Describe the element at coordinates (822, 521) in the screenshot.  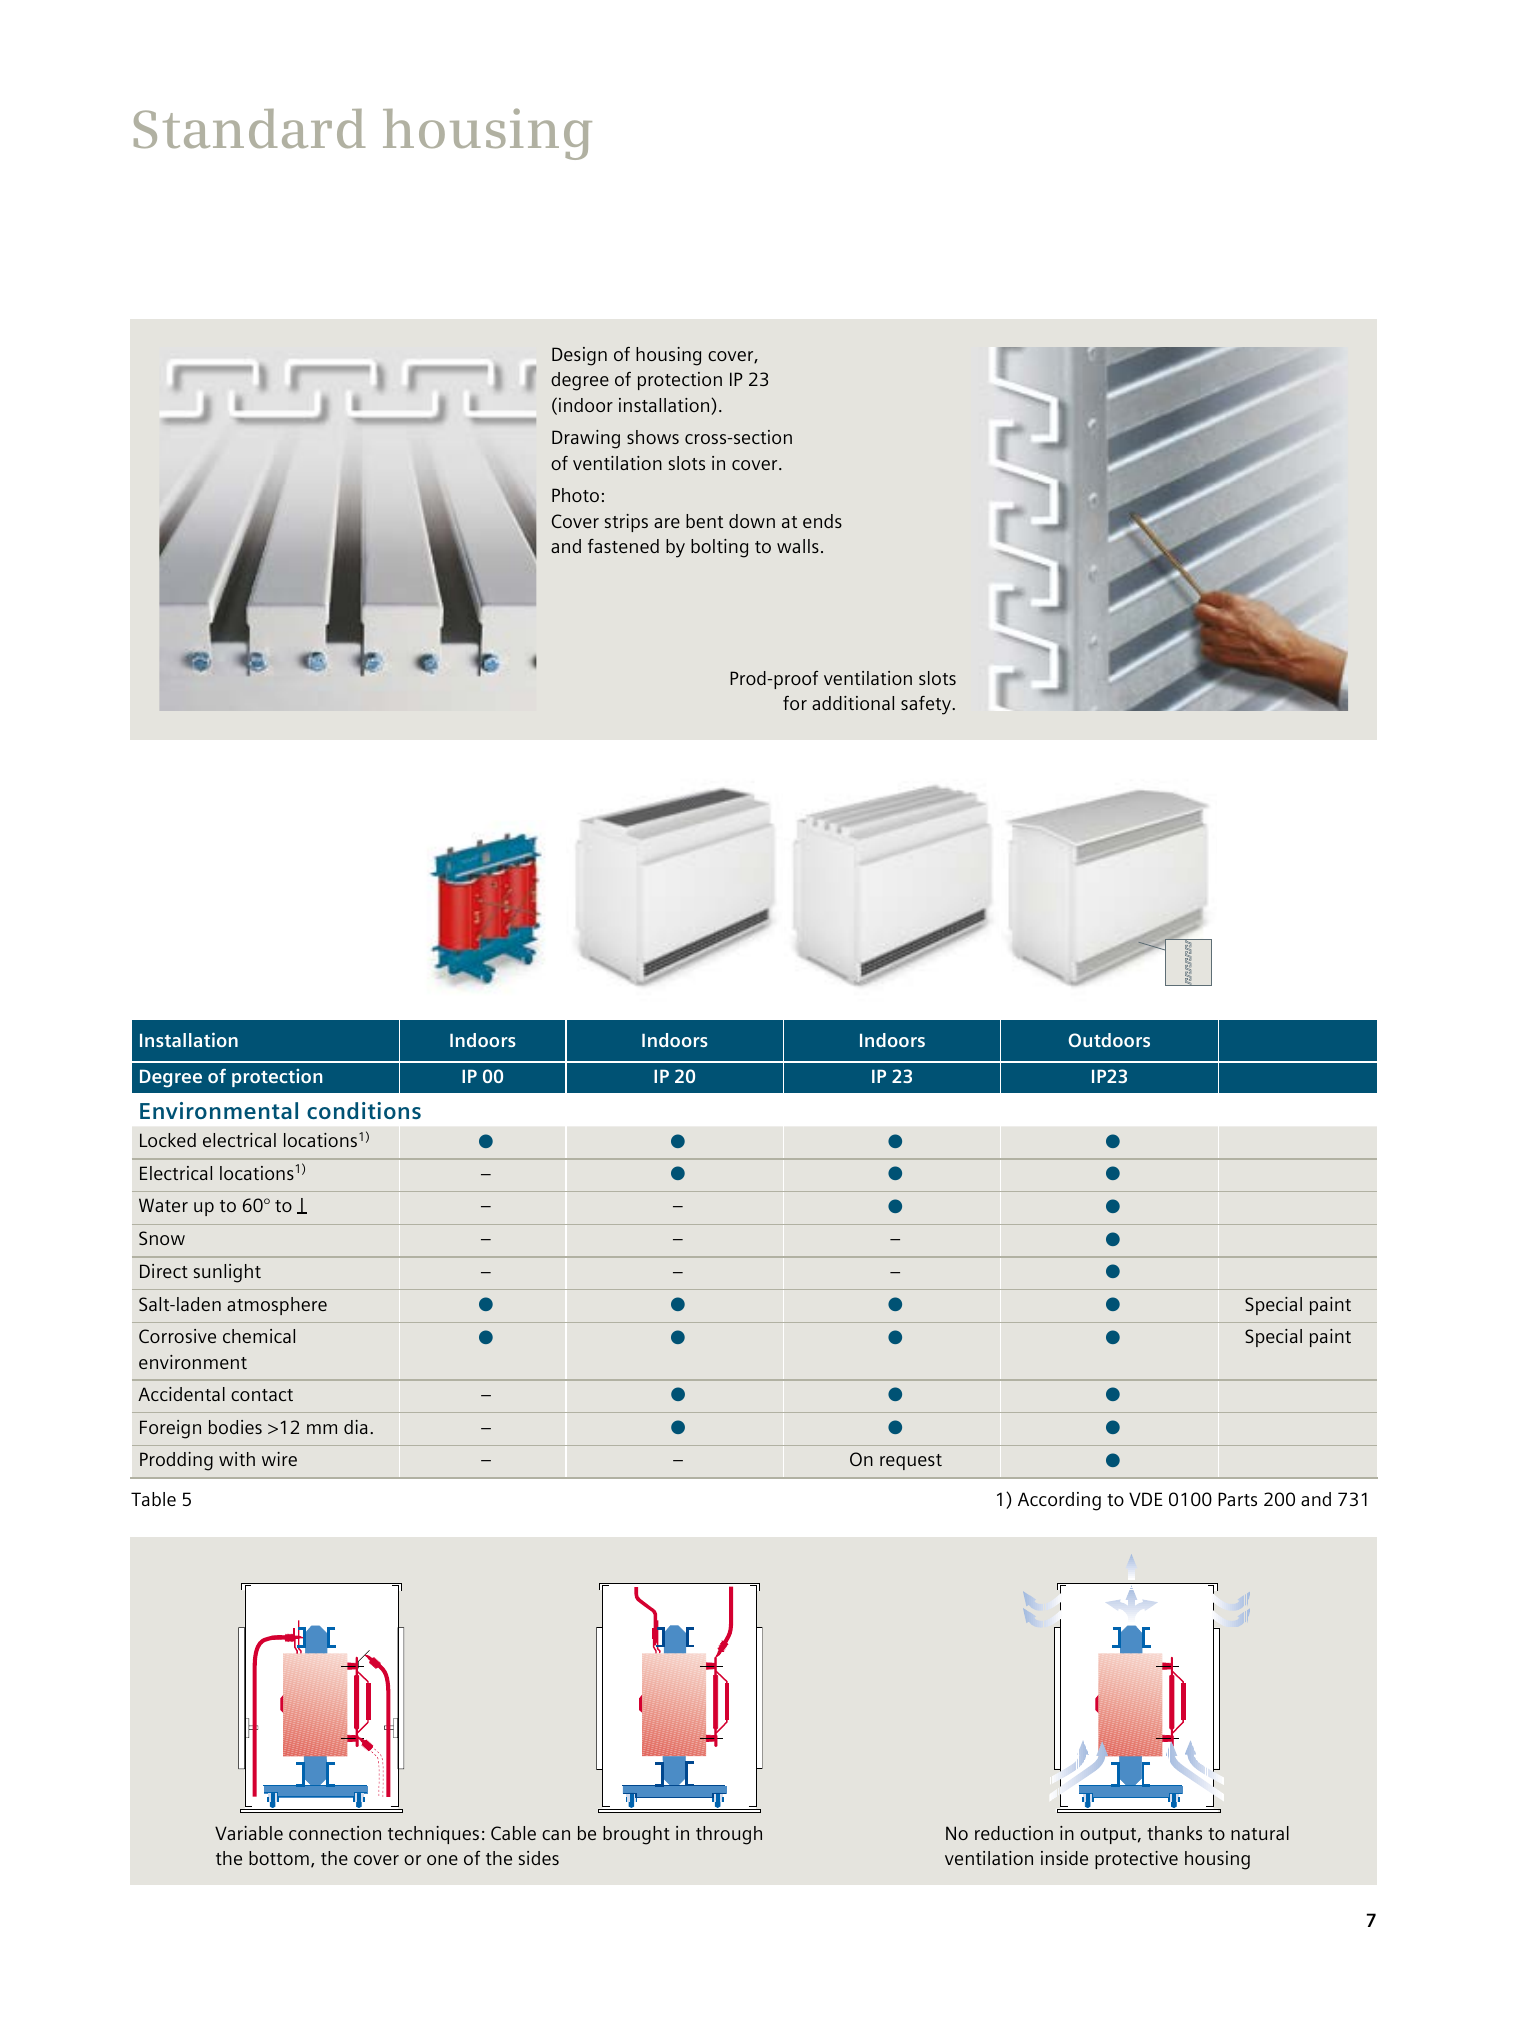
I see `ends` at that location.
